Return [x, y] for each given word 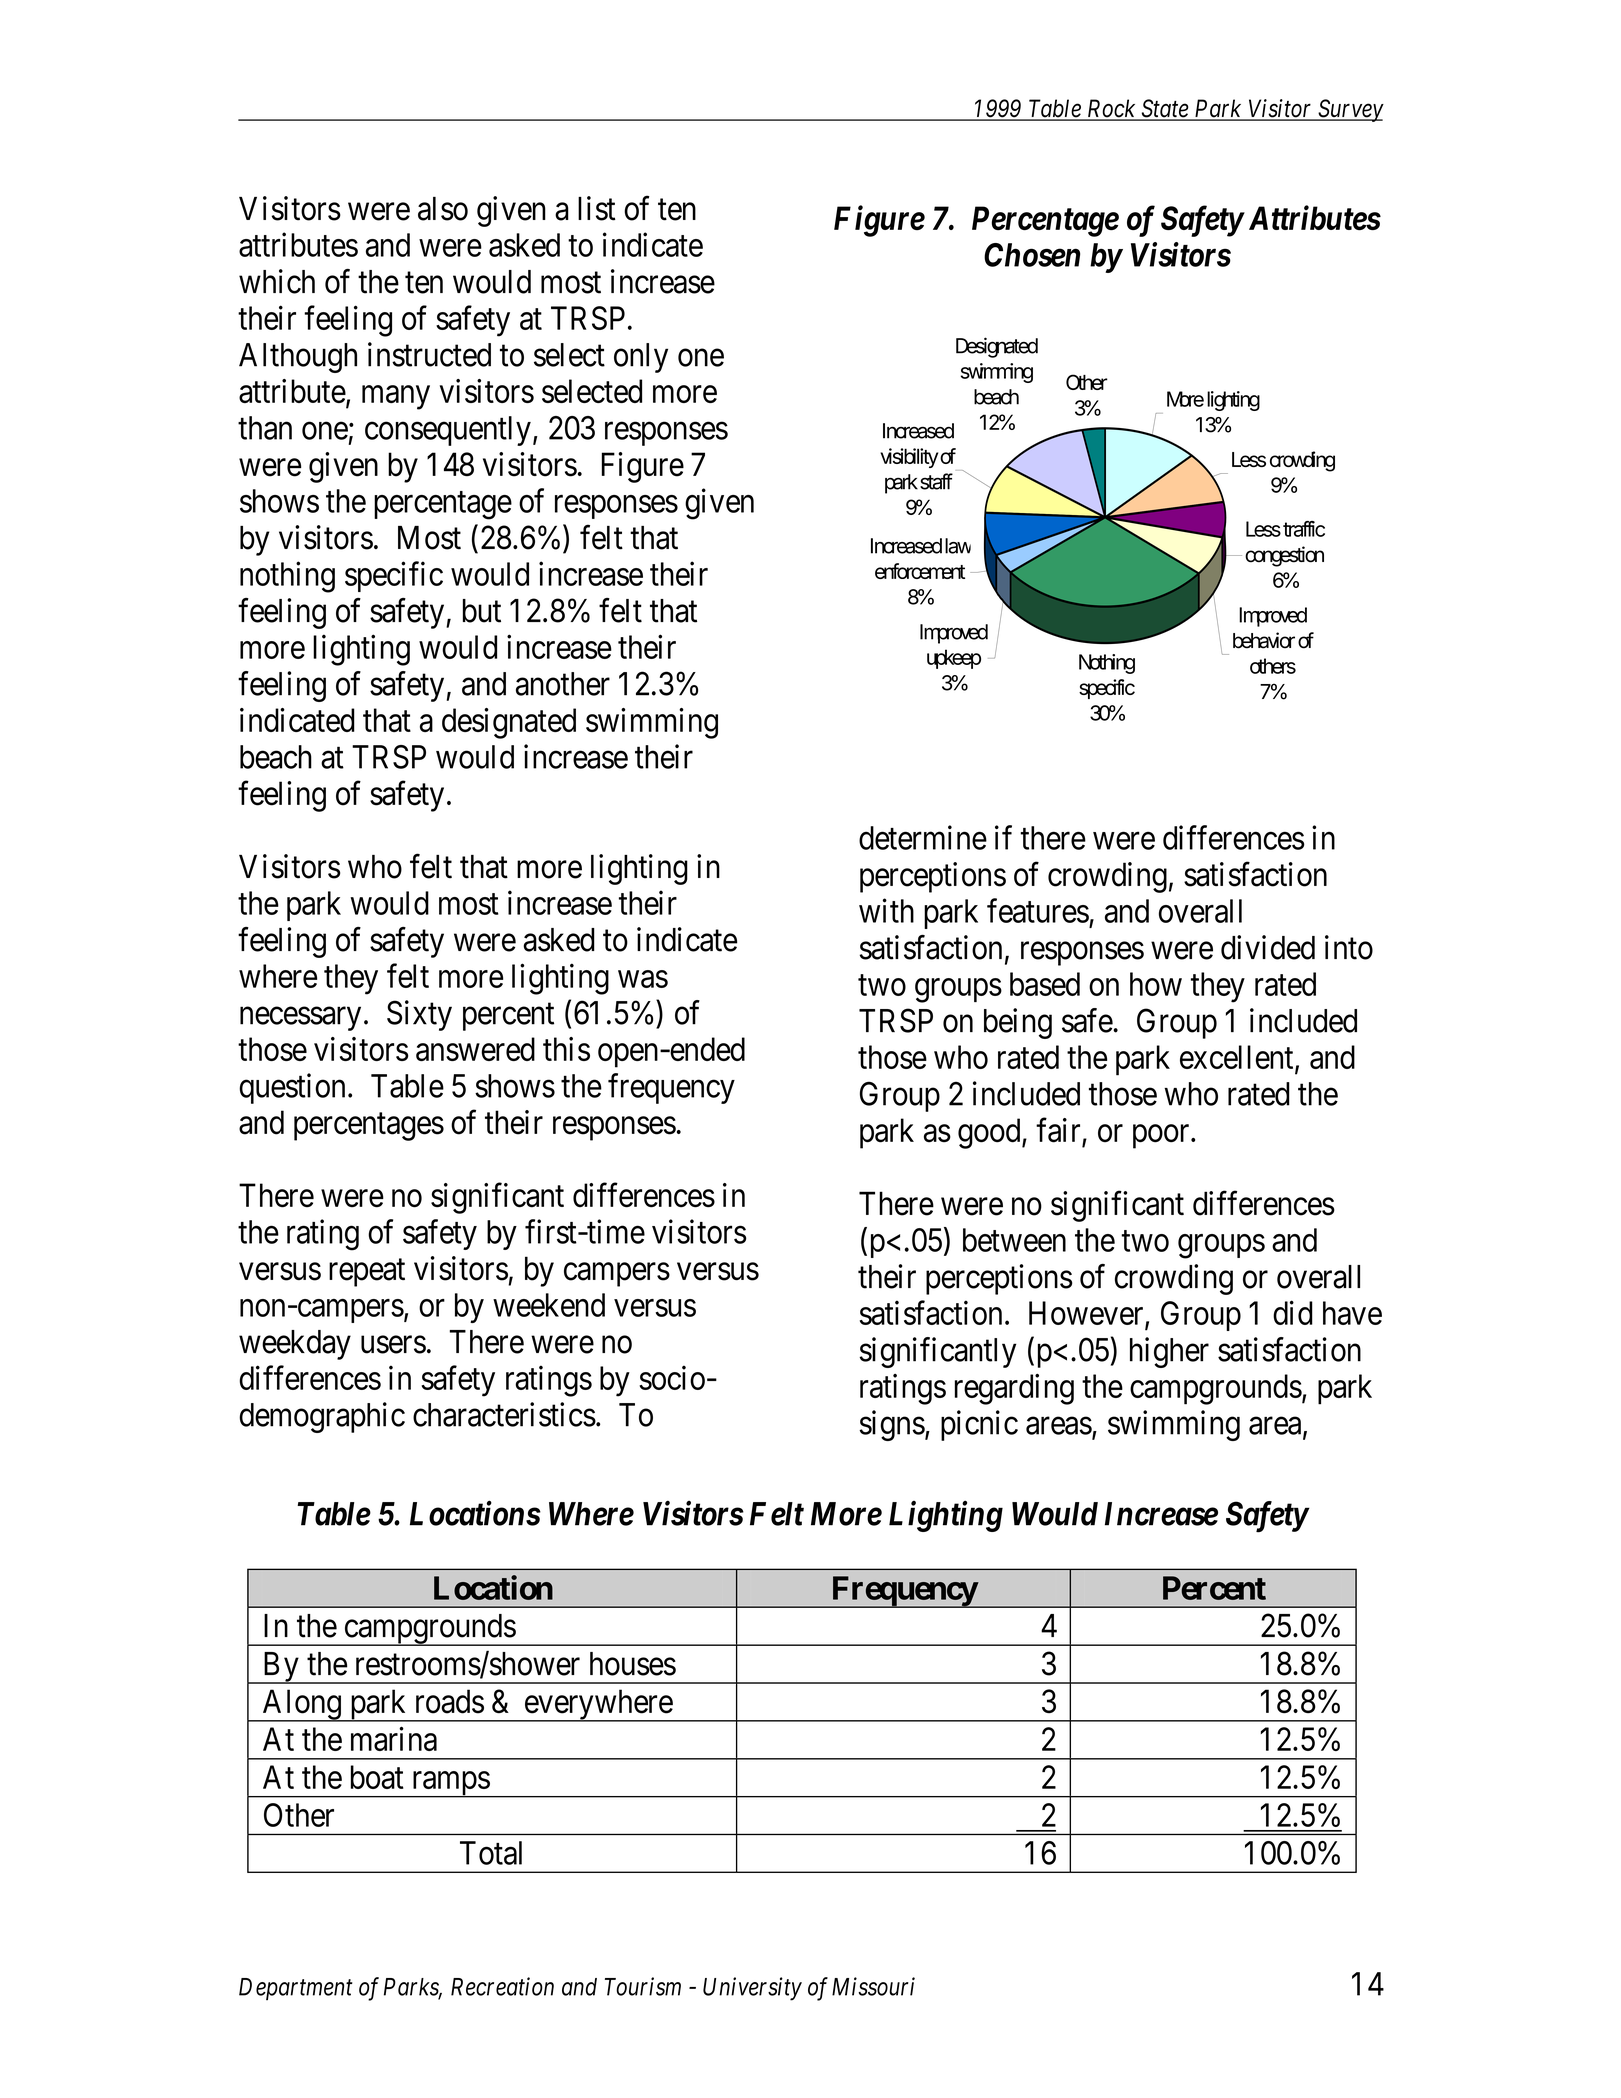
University [752, 1989]
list [597, 208]
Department [296, 1989]
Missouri [873, 1986]
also [443, 209]
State [1164, 109]
